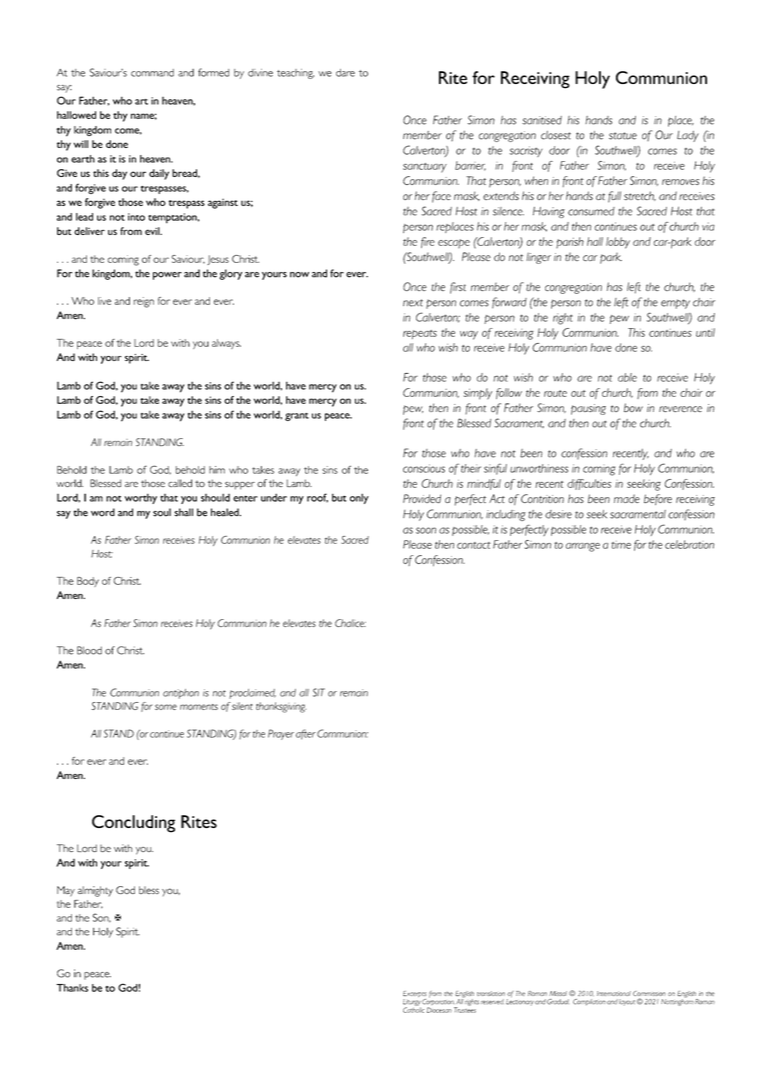  Describe the element at coordinates (414, 995) in the document. I see `Excerpts` at that location.
